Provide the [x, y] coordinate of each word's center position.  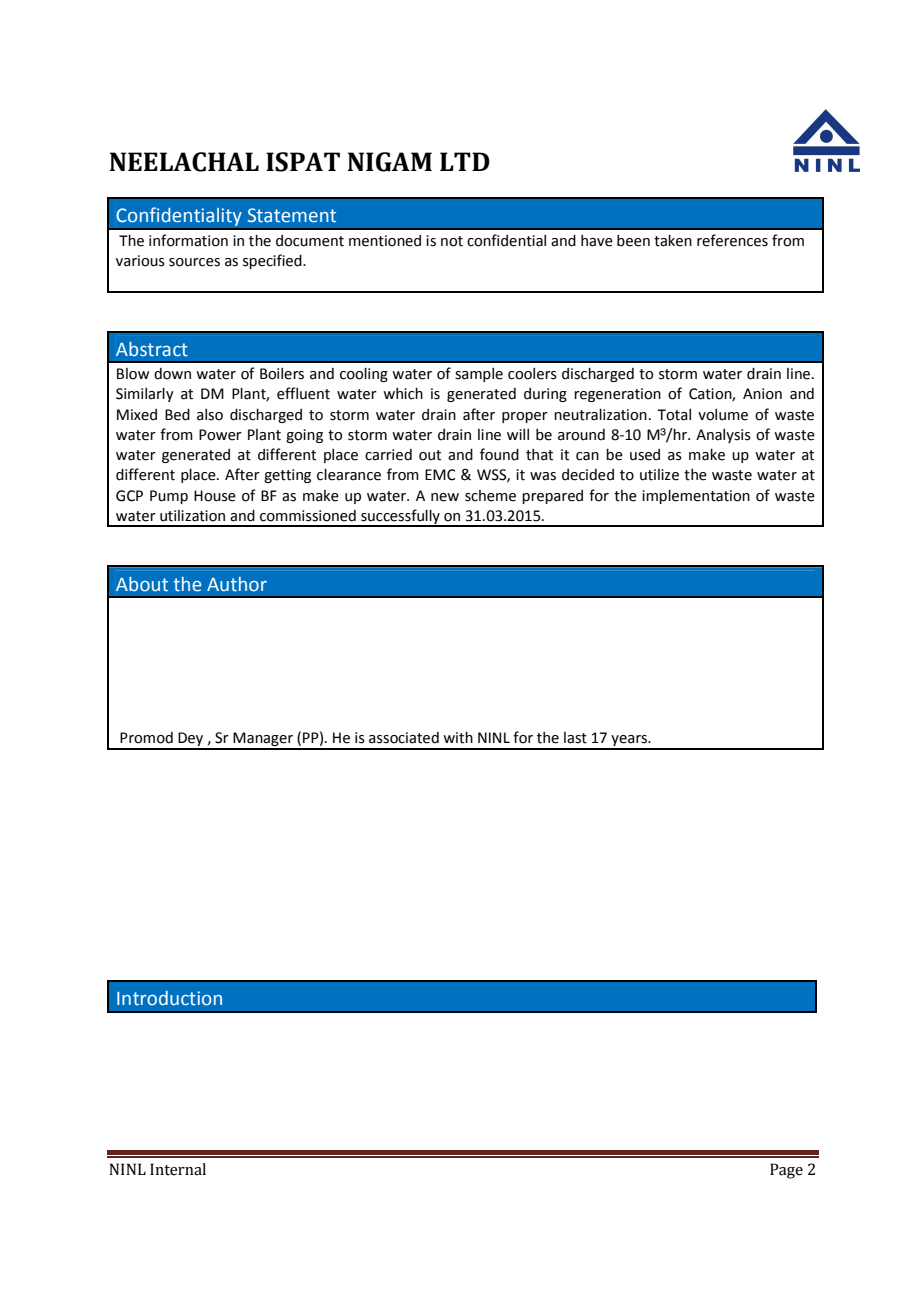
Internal [178, 1169]
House [215, 496]
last [575, 738]
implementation [696, 497]
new [445, 497]
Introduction [169, 998]
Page [786, 1171]
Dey [191, 740]
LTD [465, 161]
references [732, 240]
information [188, 240]
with [458, 738]
